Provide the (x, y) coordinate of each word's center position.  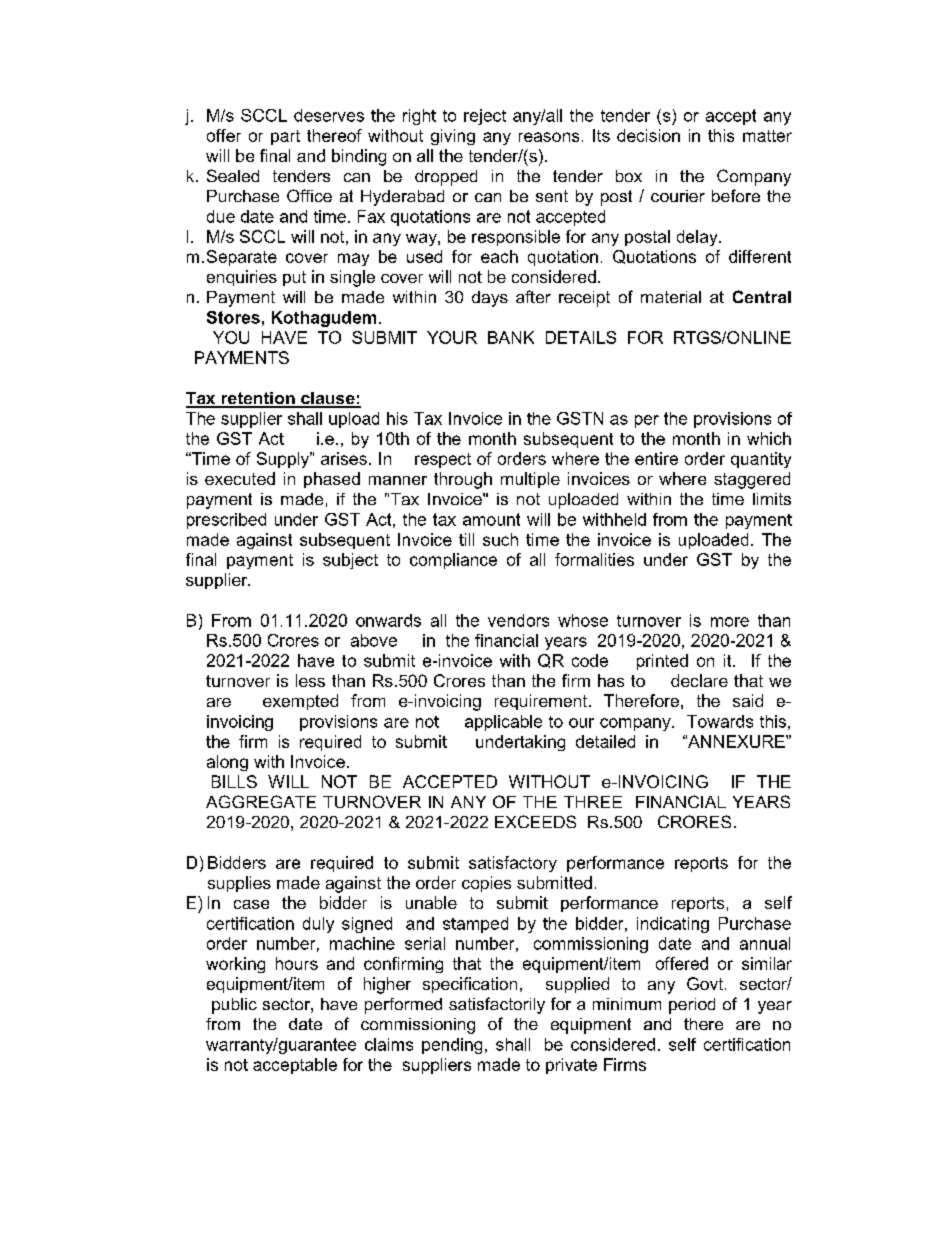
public (234, 1006)
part (285, 137)
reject (485, 117)
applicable (503, 723)
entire (656, 458)
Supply (284, 460)
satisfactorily (497, 1005)
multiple (530, 480)
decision (648, 135)
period (692, 1006)
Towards (720, 721)
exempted (300, 702)
